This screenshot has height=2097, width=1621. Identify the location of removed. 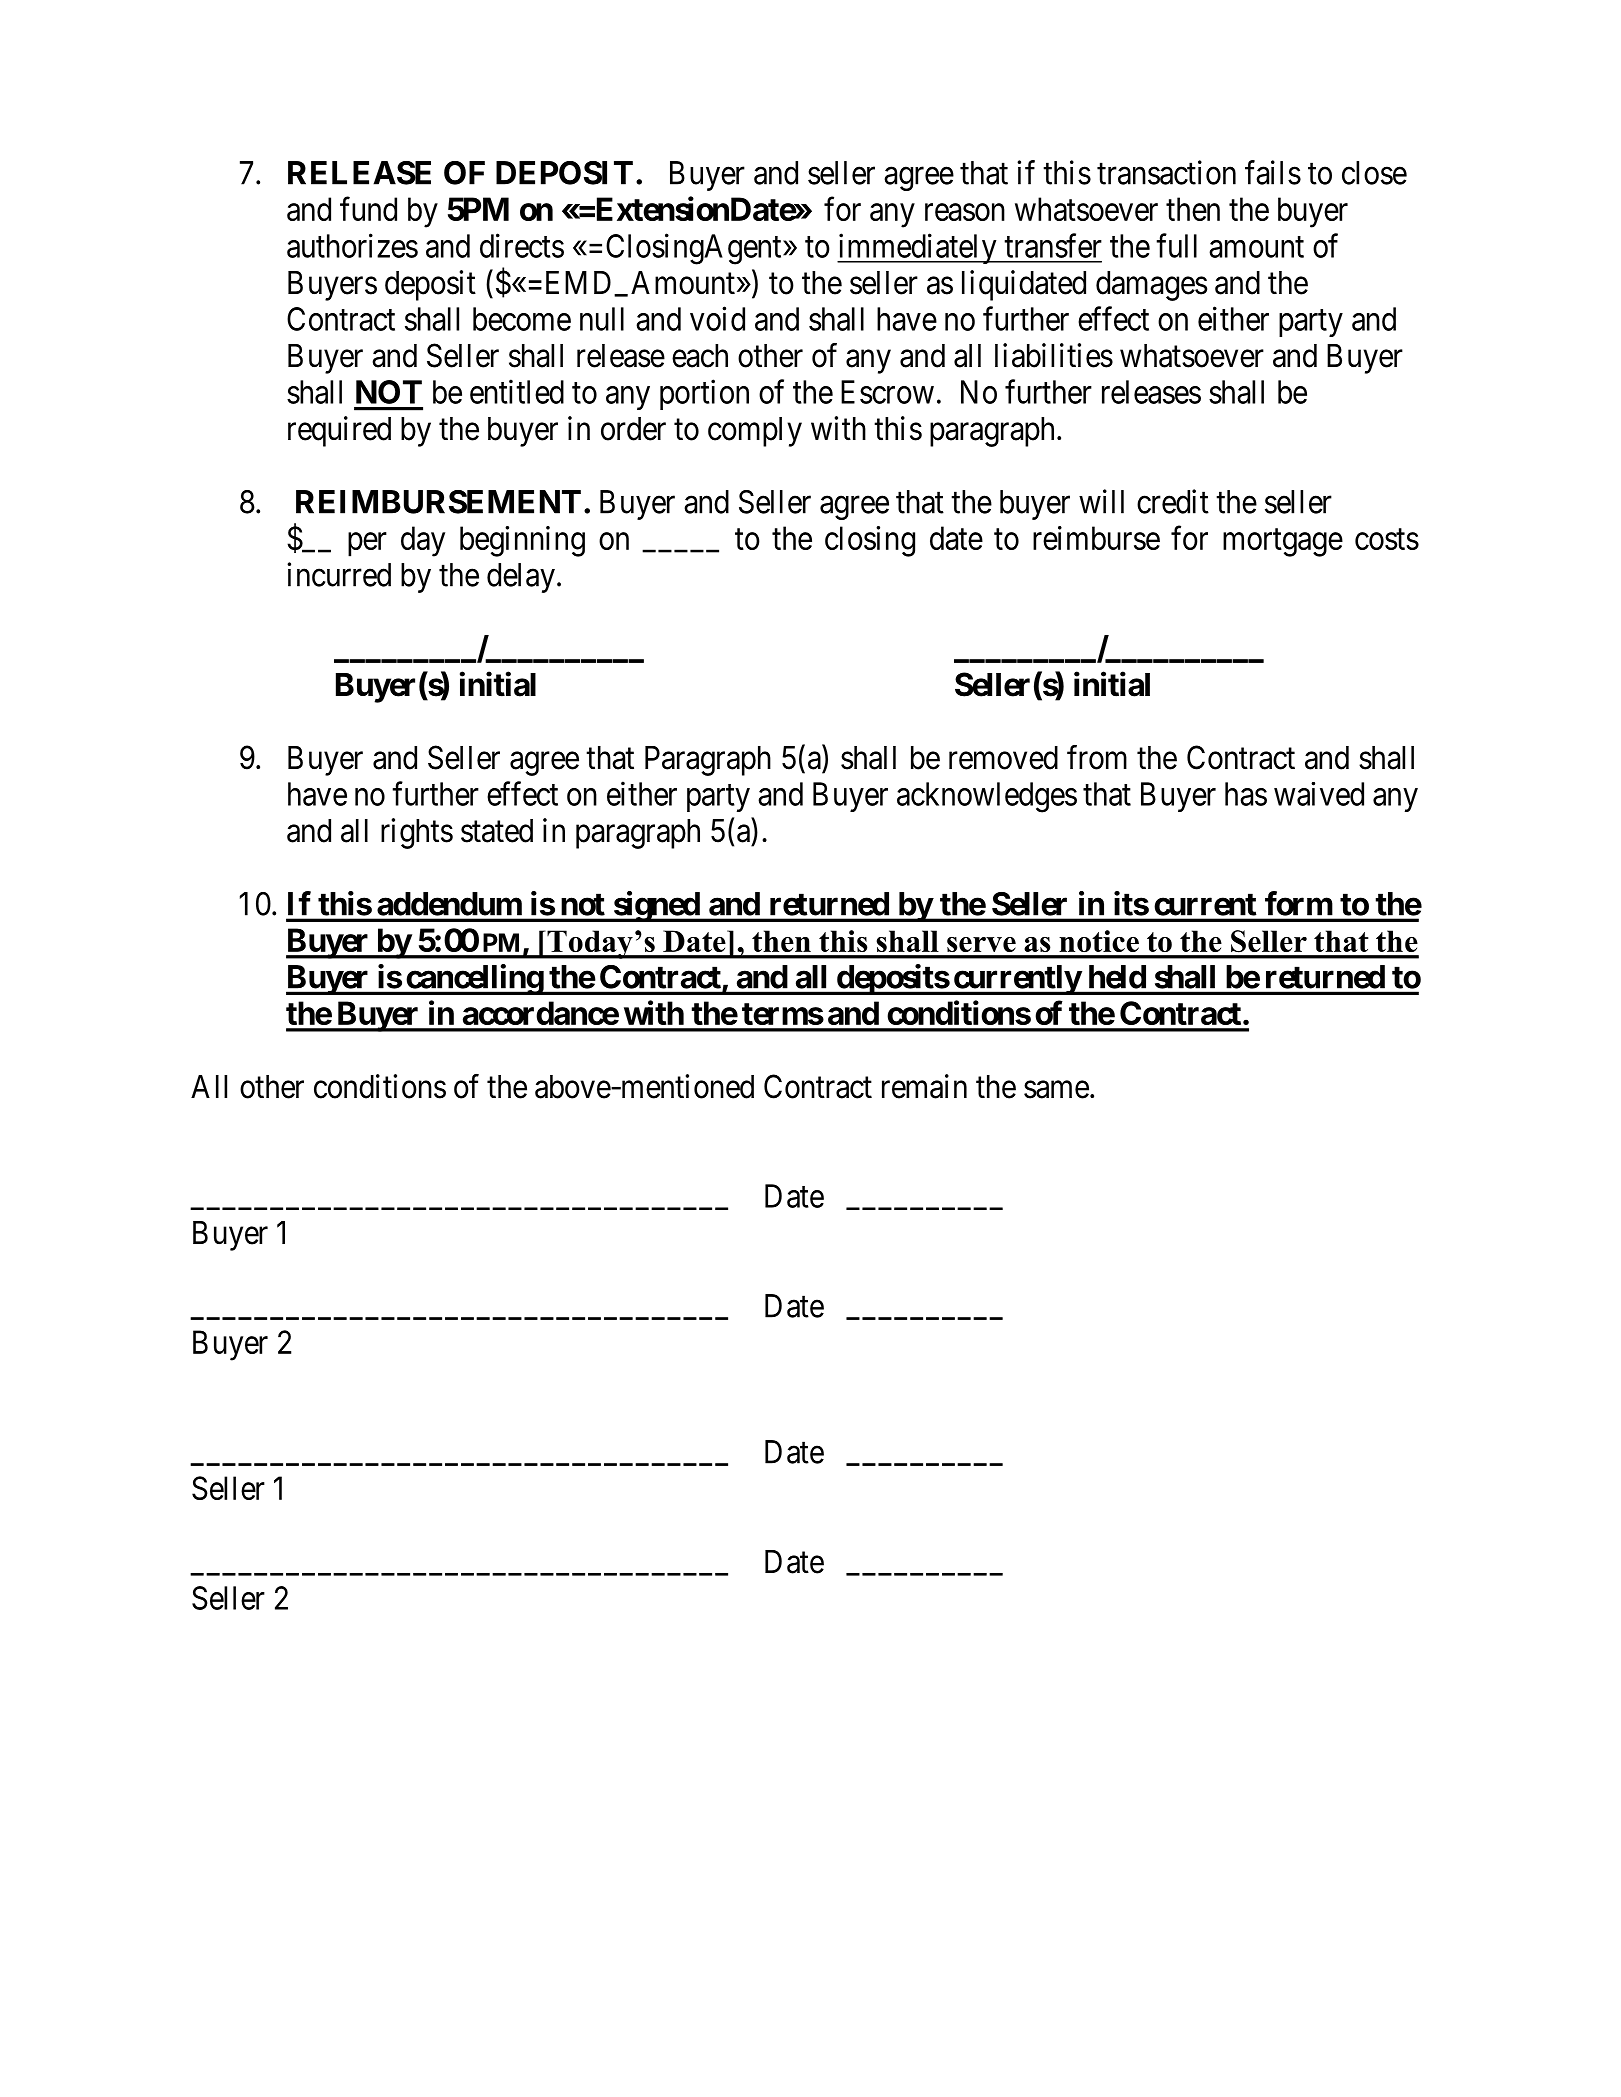
(1003, 758).
